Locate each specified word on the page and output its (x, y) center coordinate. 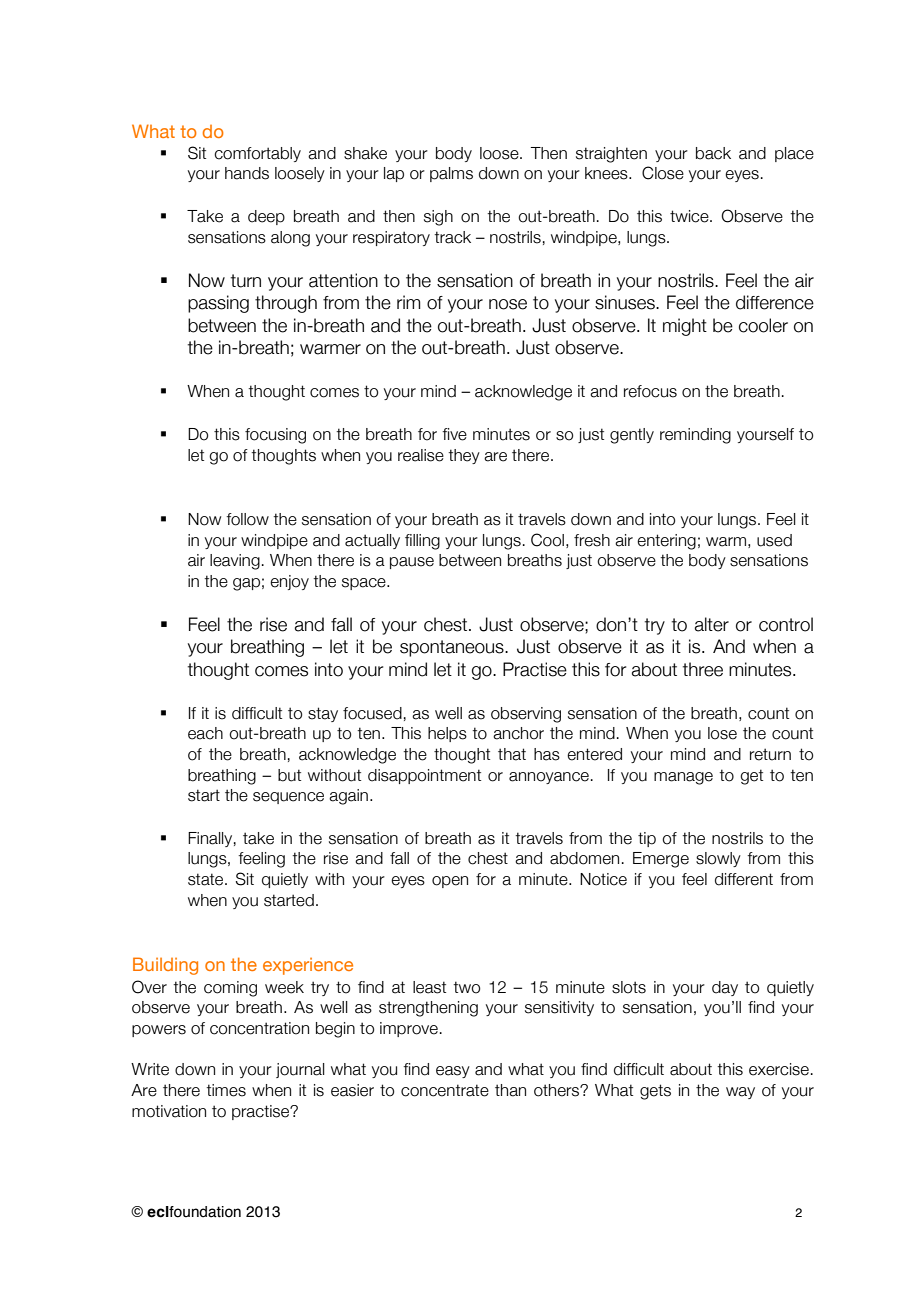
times (226, 1090)
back (713, 153)
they (464, 456)
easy (453, 1072)
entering (666, 542)
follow (247, 519)
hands (247, 173)
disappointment (424, 776)
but (289, 775)
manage (683, 778)
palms (451, 174)
